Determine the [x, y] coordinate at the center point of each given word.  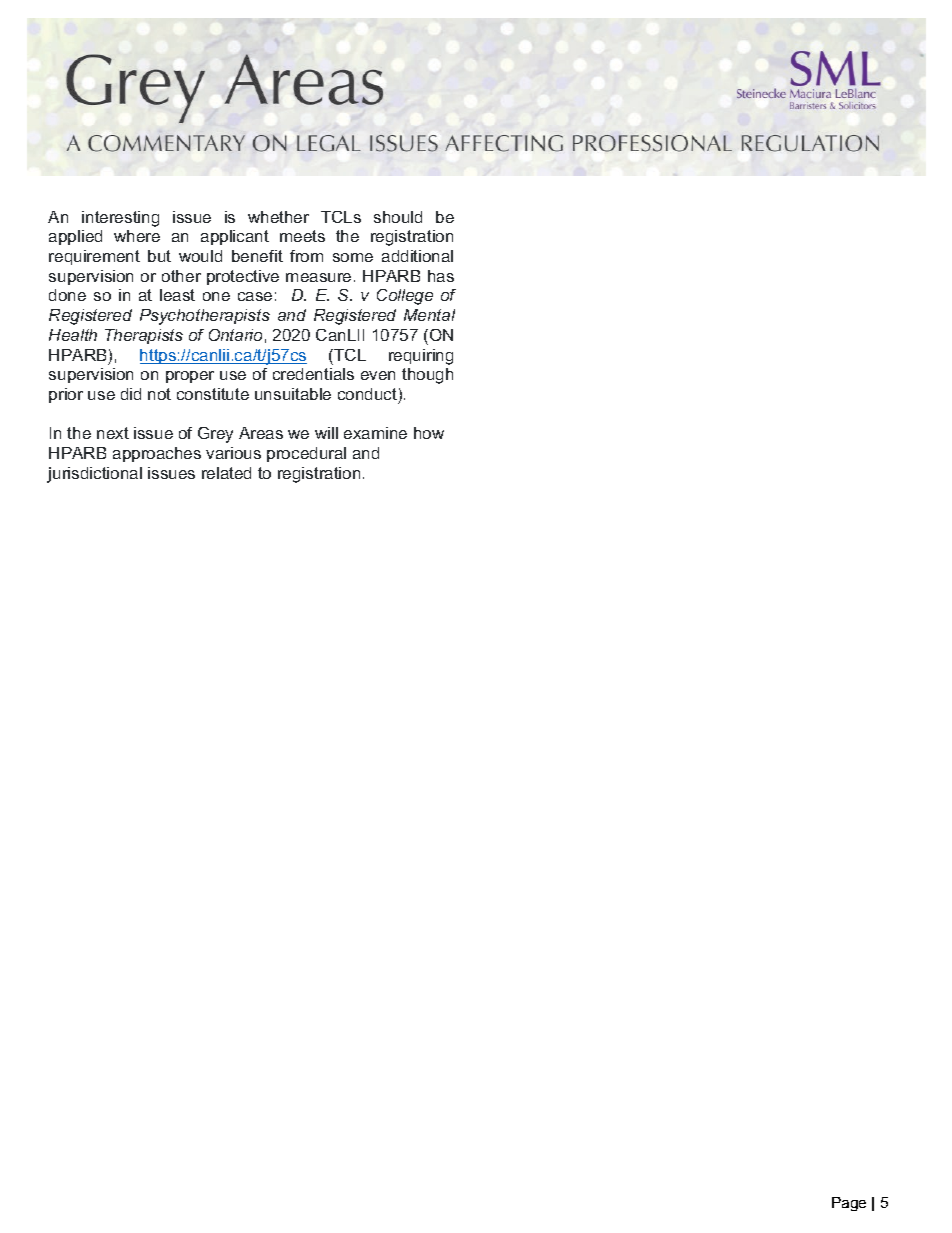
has [441, 276]
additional [417, 256]
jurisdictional [94, 475]
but [159, 256]
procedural [306, 454]
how [429, 433]
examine [375, 433]
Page [849, 1204]
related [226, 473]
